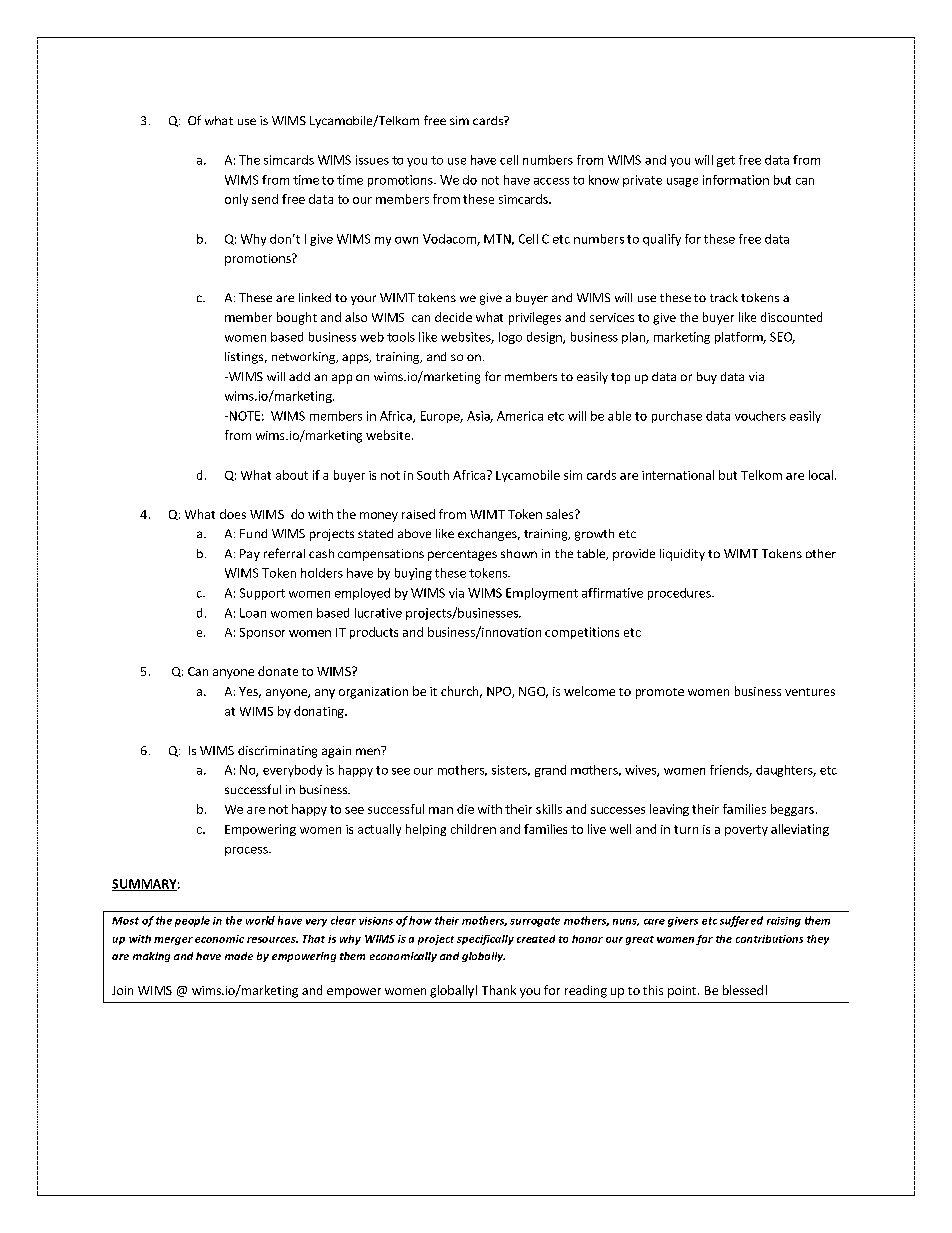 Image resolution: width=952 pixels, height=1233 pixels. What do you see at coordinates (760, 416) in the screenshot?
I see `vouchers` at bounding box center [760, 416].
